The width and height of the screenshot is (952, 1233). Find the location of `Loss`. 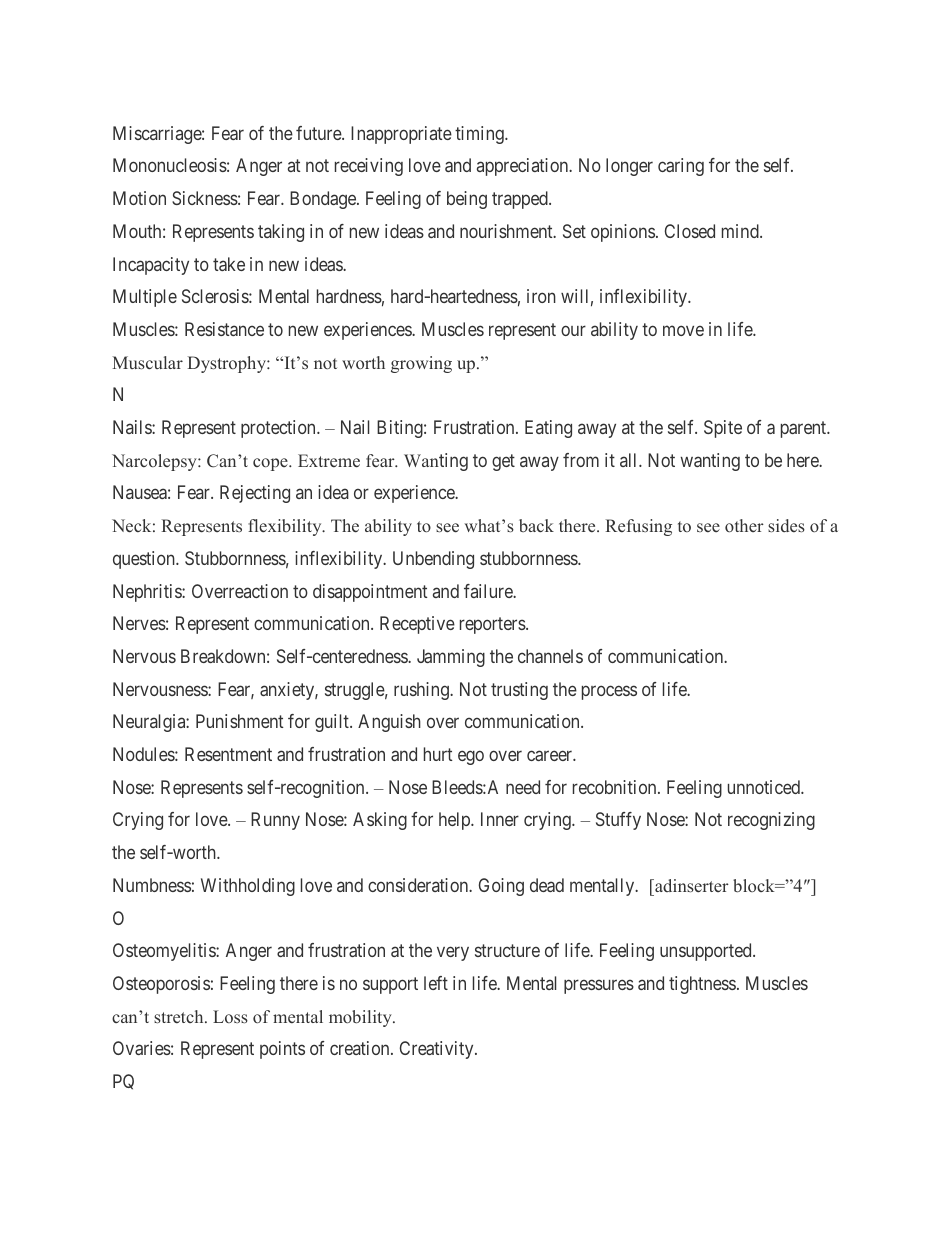

Loss is located at coordinates (230, 1017).
